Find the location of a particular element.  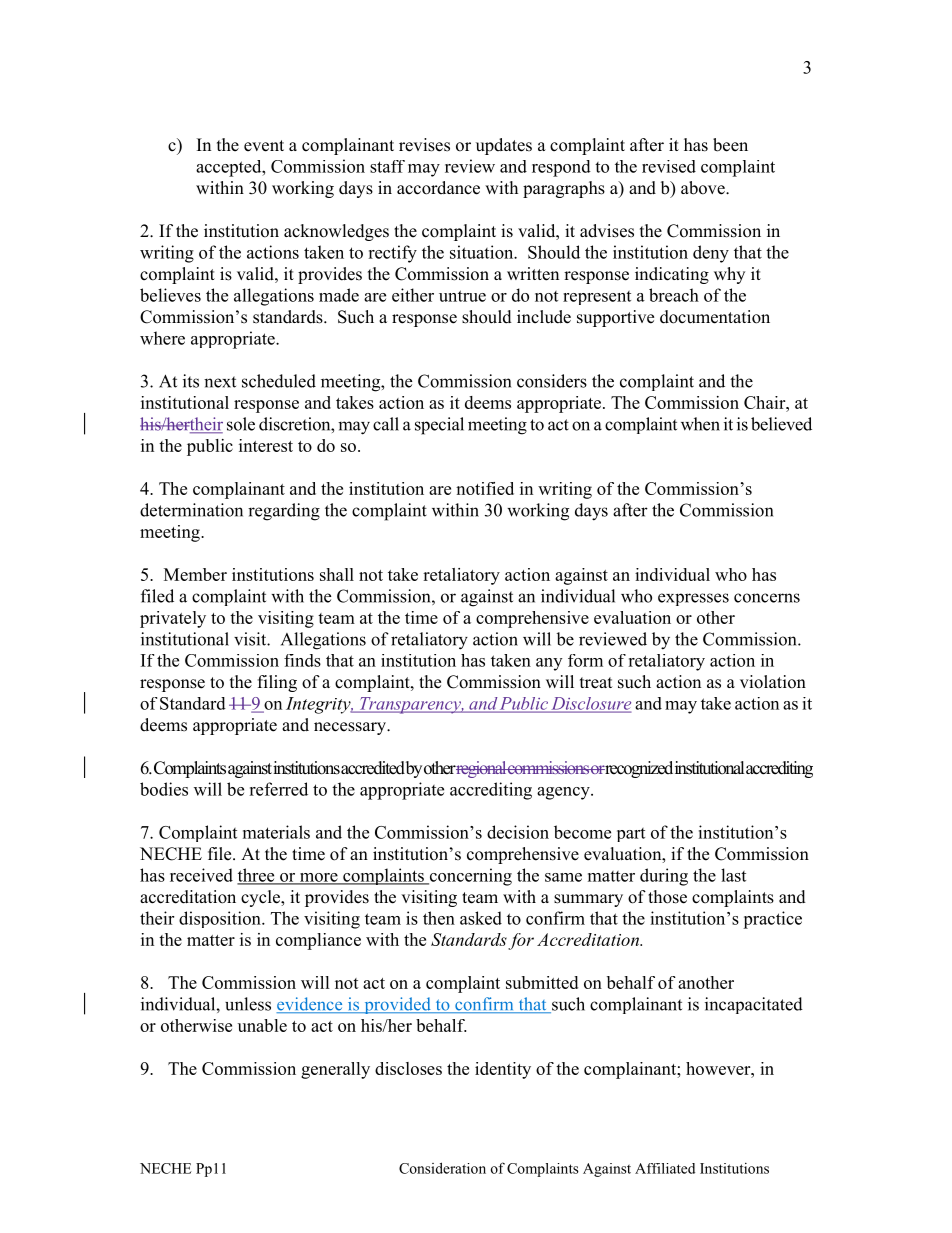

expresses is located at coordinates (693, 599).
